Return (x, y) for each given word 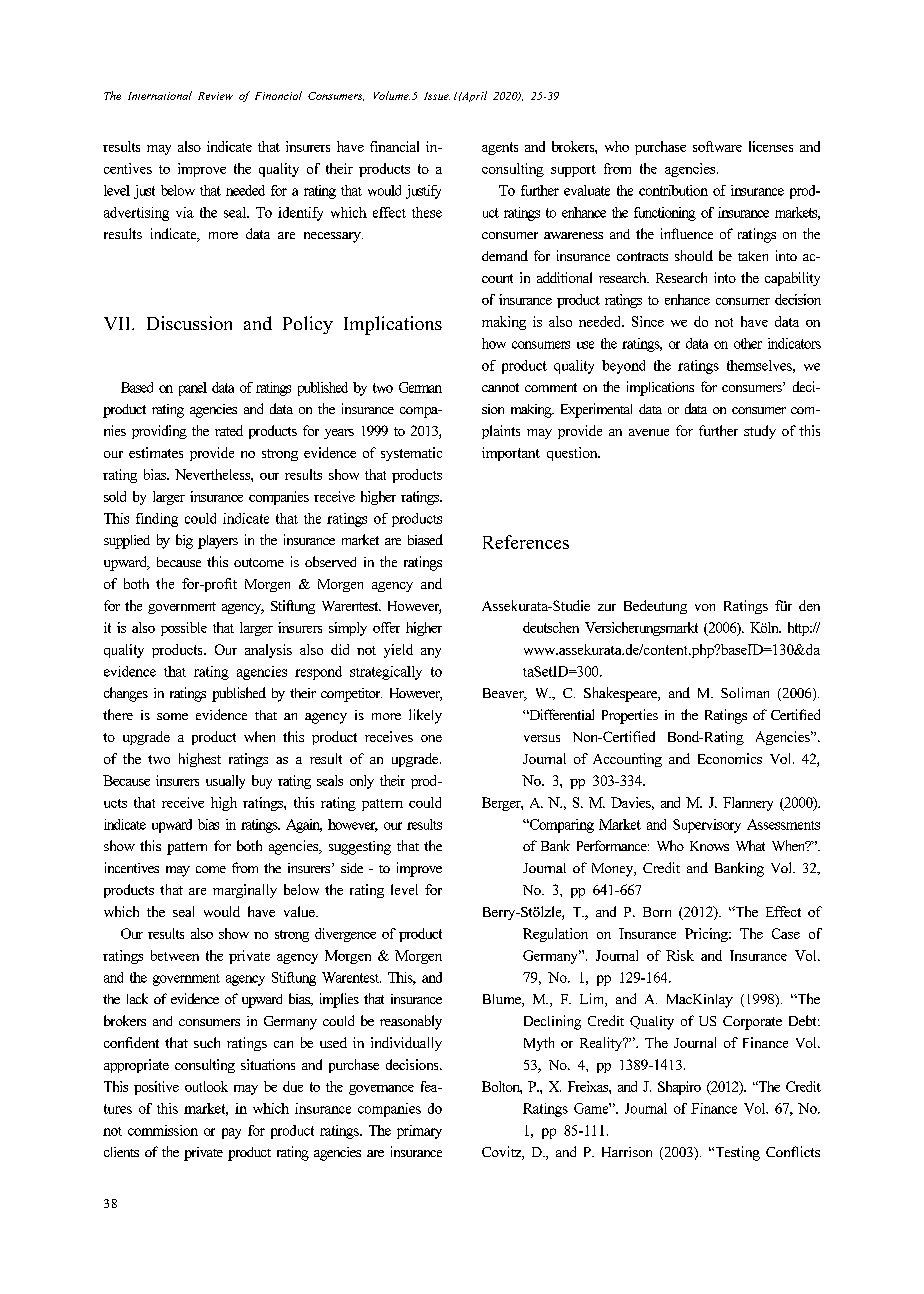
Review (215, 96)
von (705, 607)
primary (419, 1132)
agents (500, 148)
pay (231, 1133)
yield (398, 651)
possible (184, 629)
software (717, 146)
